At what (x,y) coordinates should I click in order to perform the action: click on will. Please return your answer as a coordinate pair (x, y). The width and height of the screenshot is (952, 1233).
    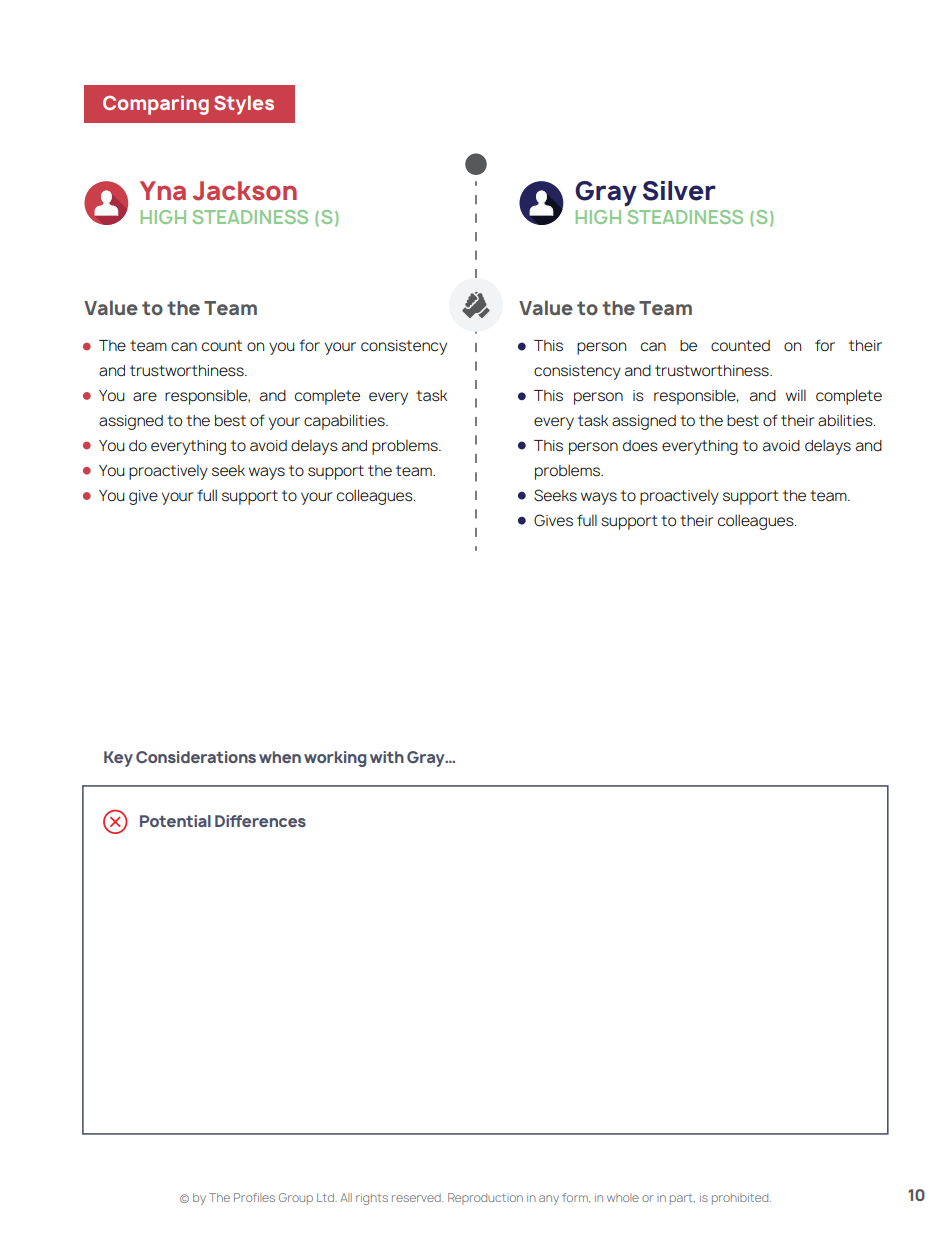
    Looking at the image, I should click on (796, 395).
